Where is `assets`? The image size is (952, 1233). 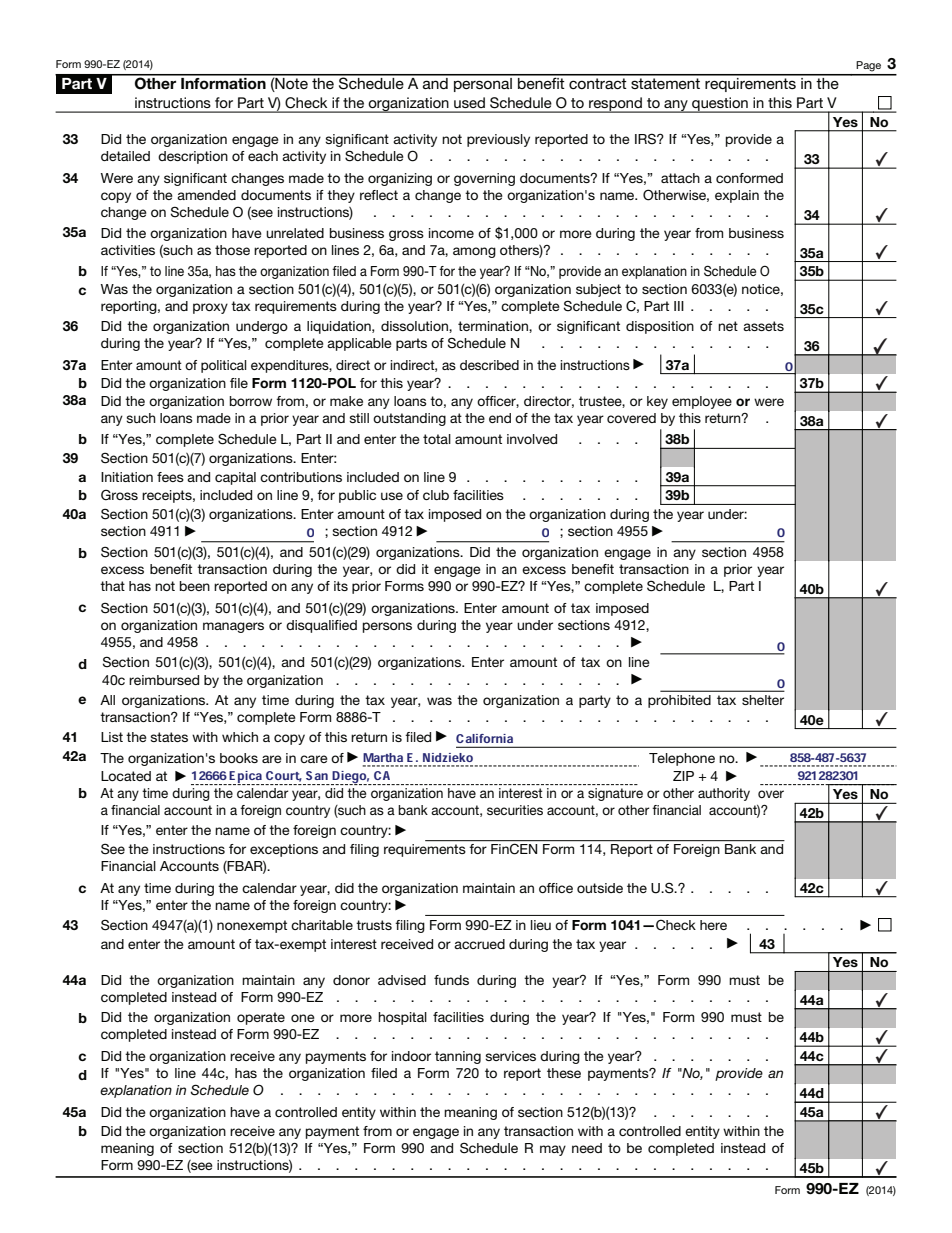 assets is located at coordinates (763, 326).
